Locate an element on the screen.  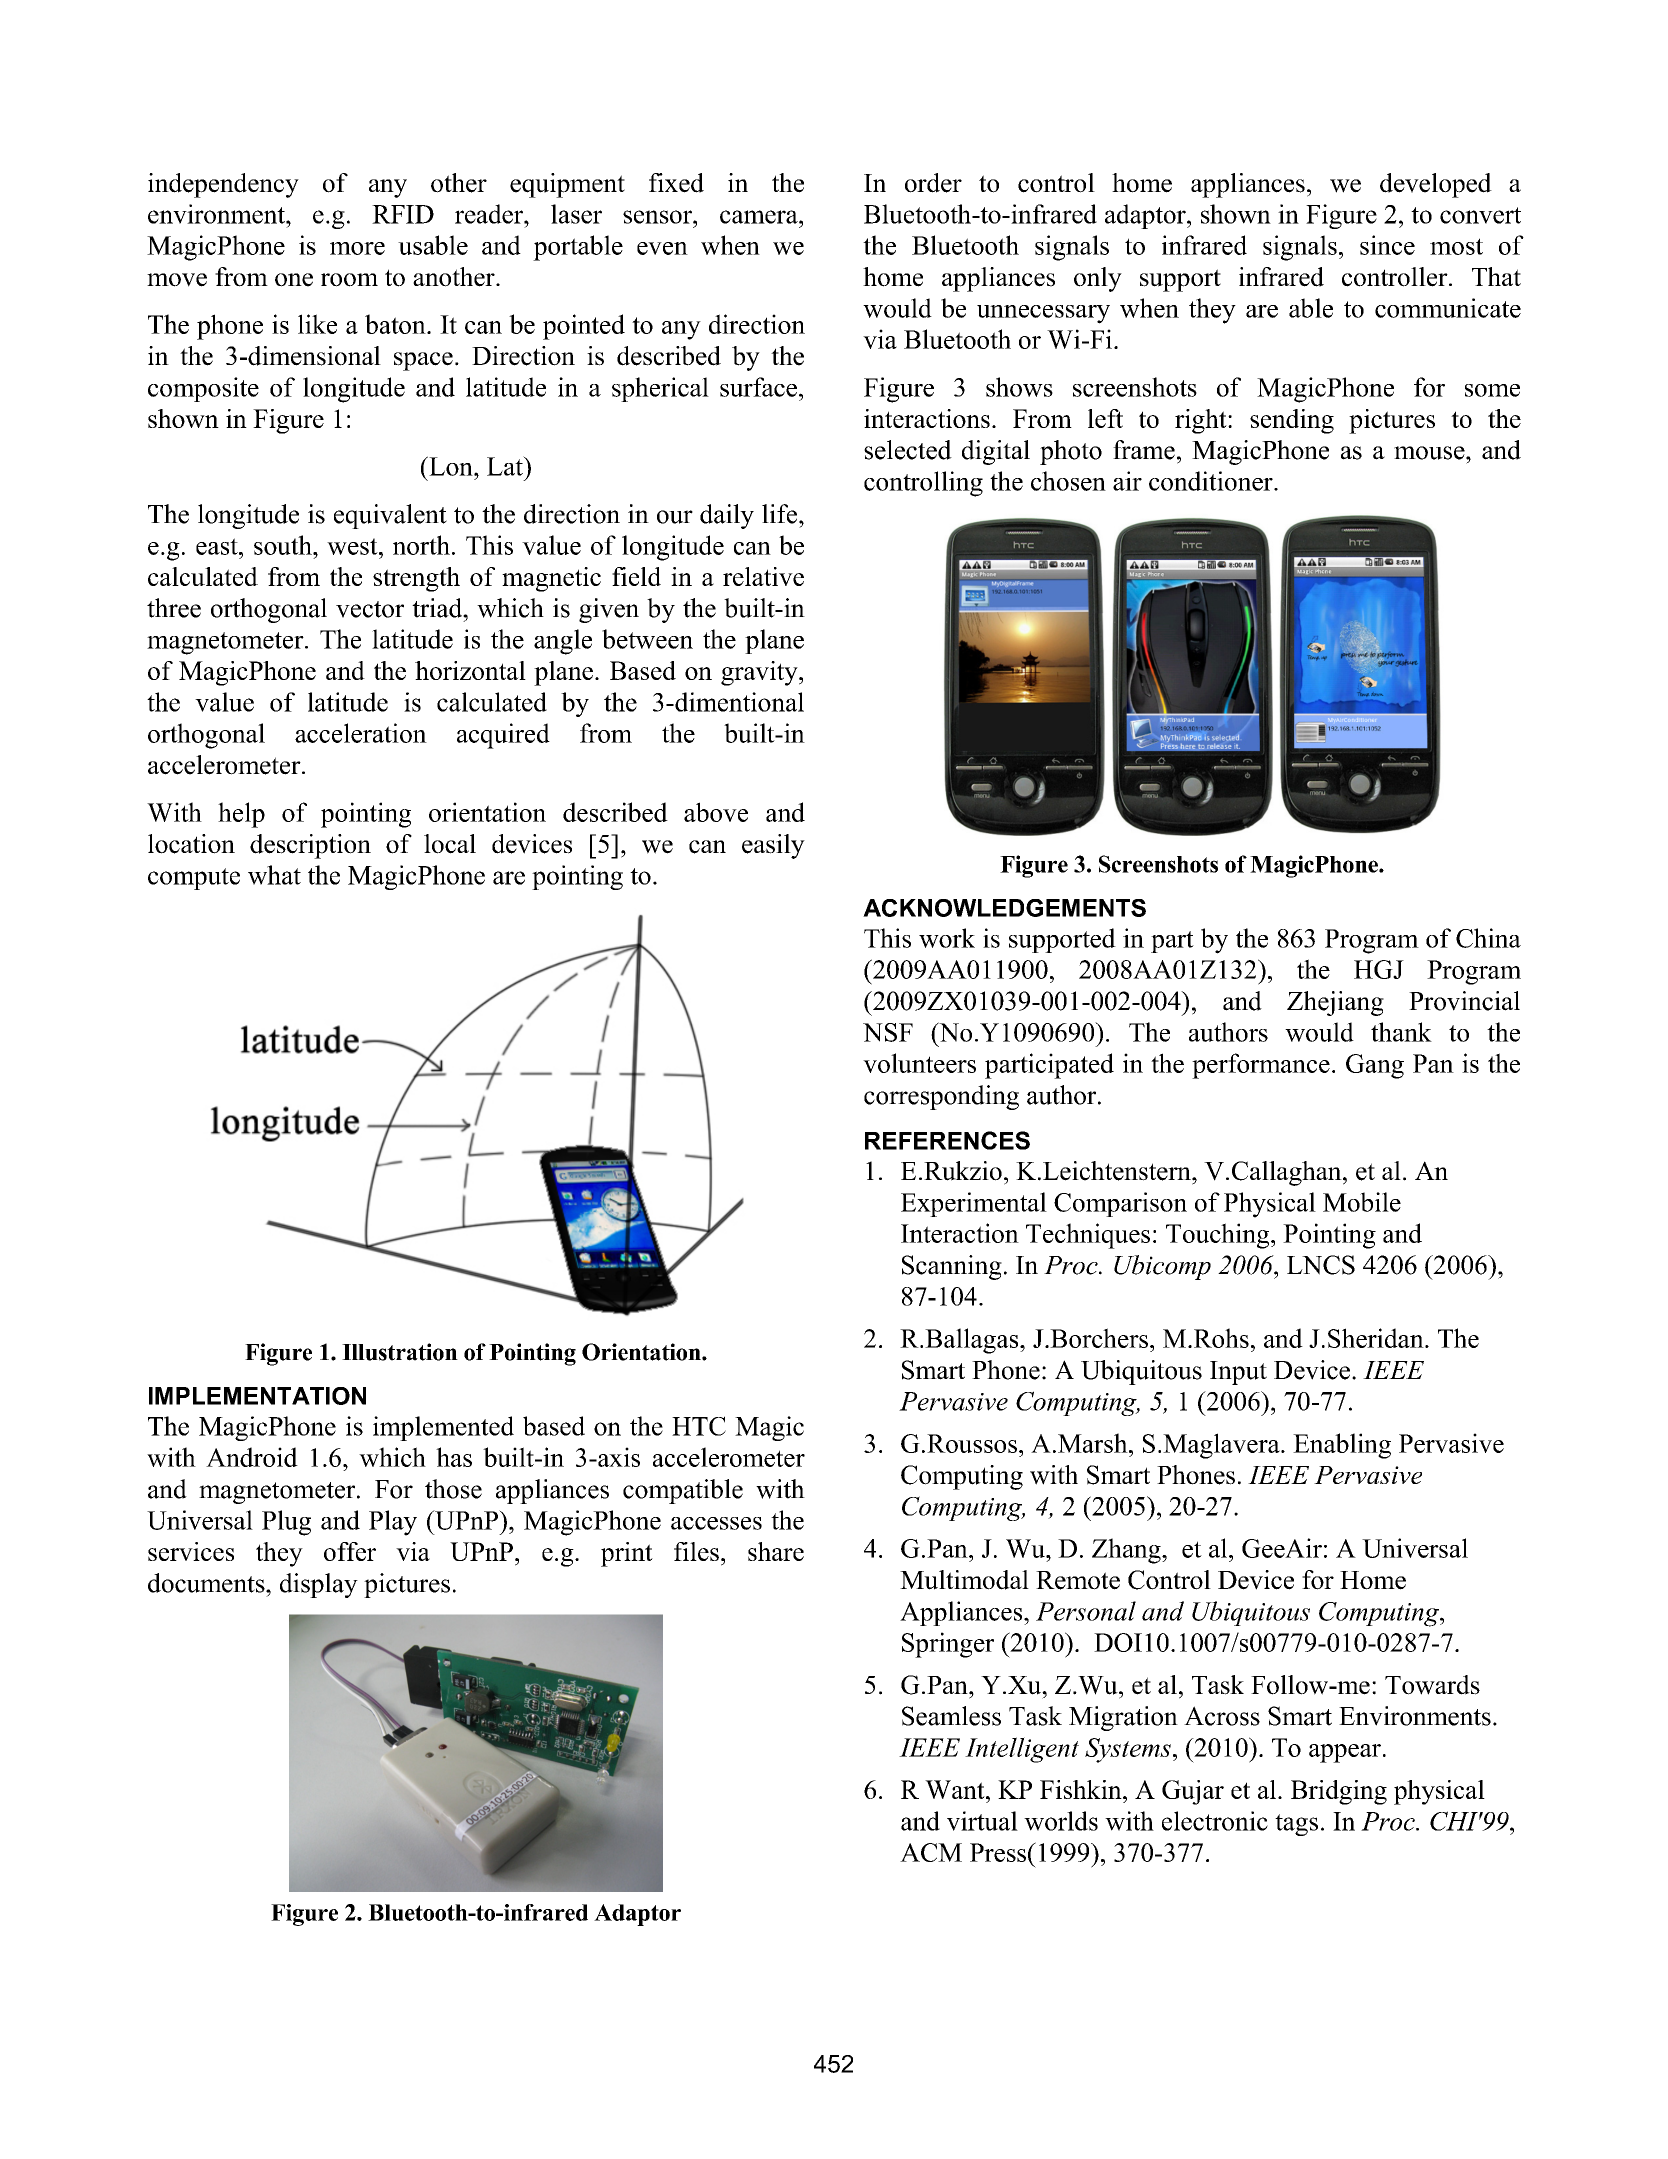
NSF is located at coordinates (888, 1032).
